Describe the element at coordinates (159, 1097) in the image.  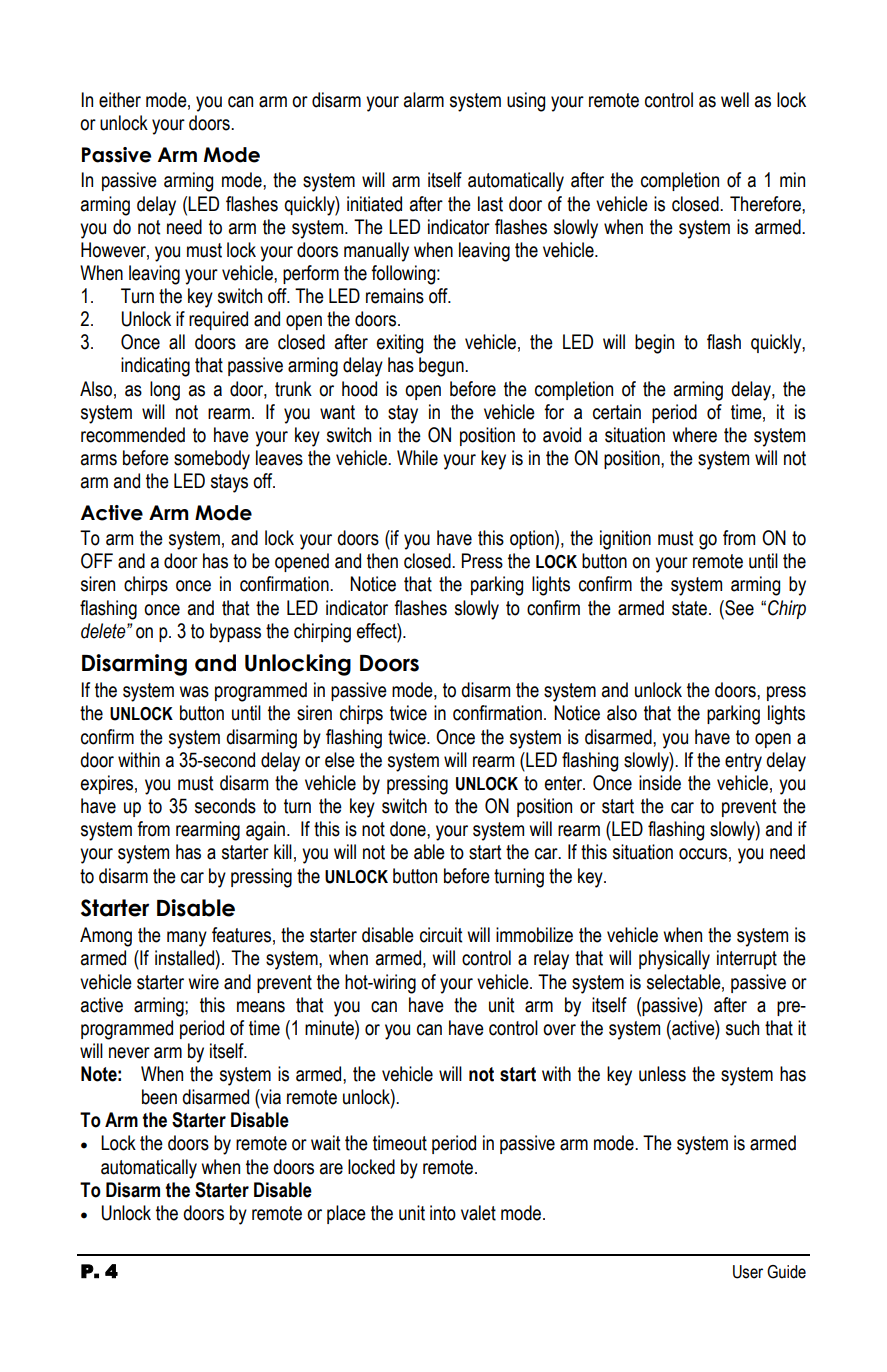
I see `been` at that location.
